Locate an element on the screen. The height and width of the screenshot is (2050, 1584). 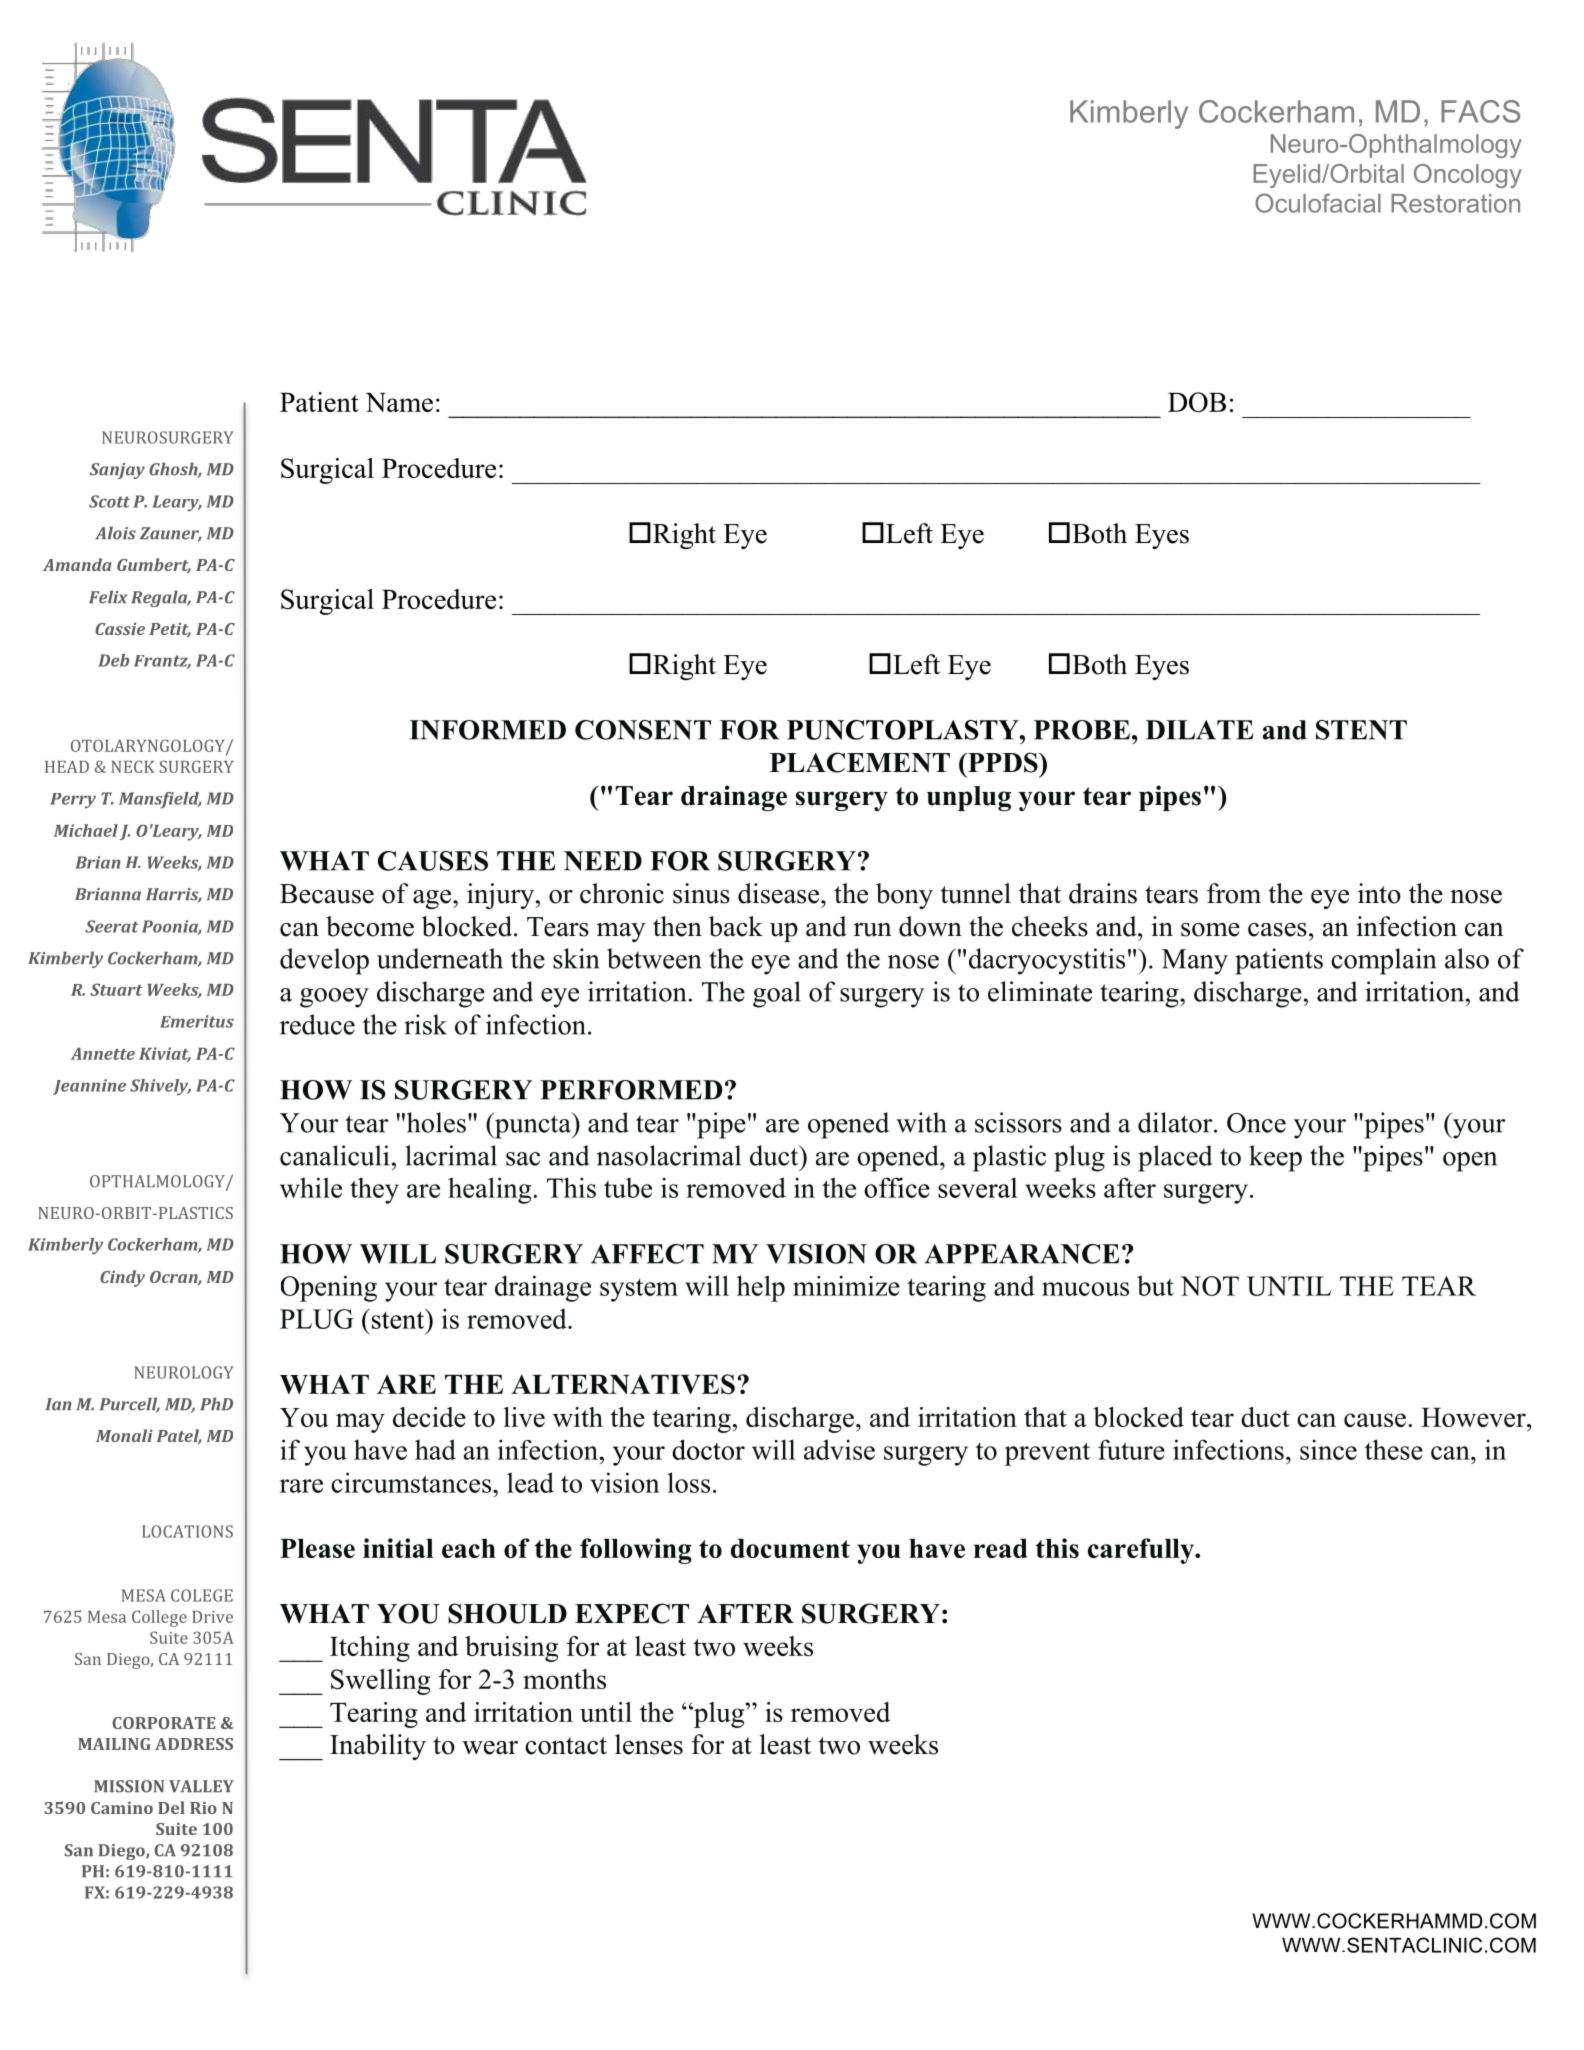
DILATE is located at coordinates (1199, 730).
